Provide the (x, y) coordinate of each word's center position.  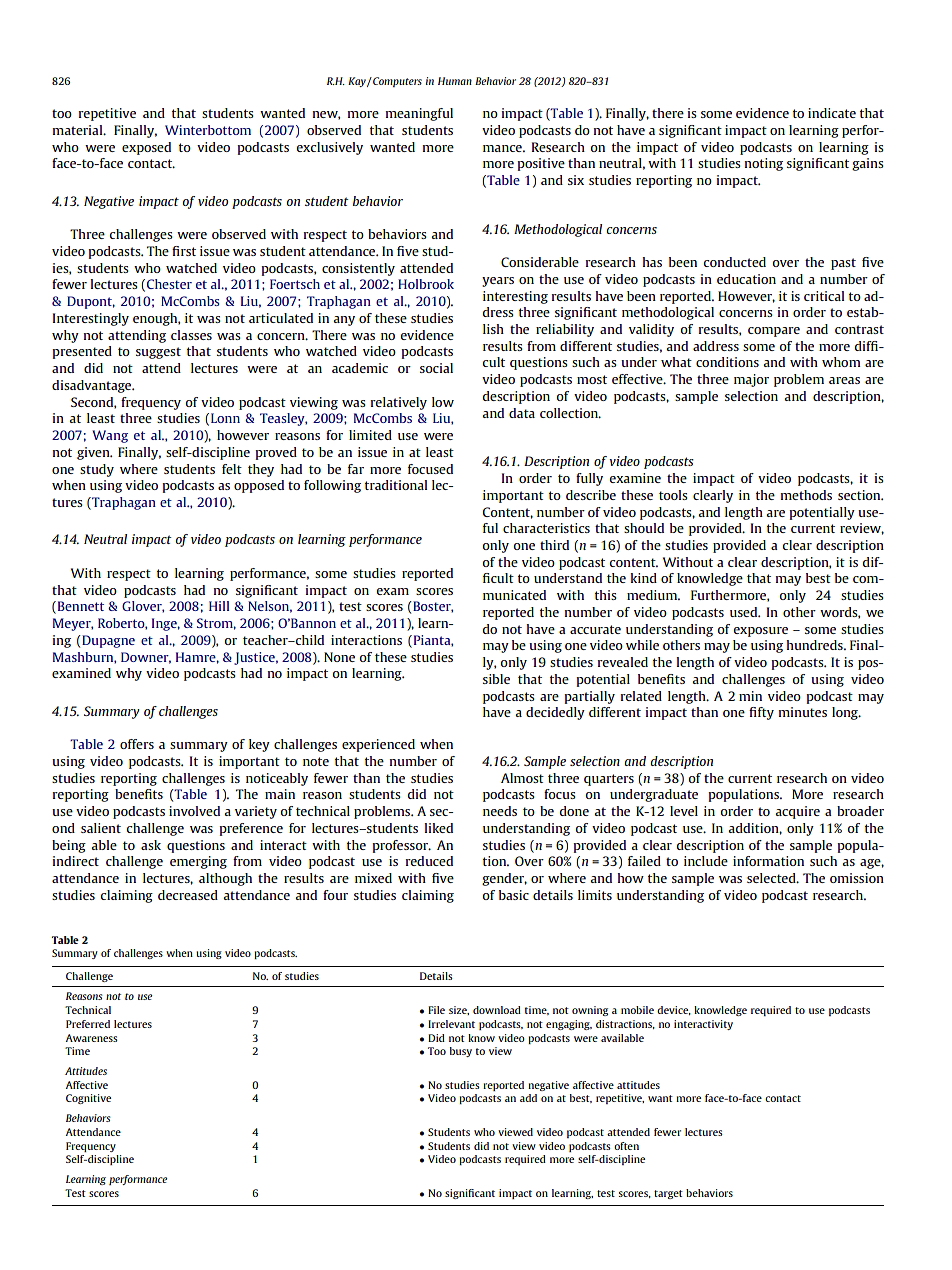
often (626, 1146)
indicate (832, 113)
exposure (760, 632)
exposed (146, 148)
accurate (595, 629)
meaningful (419, 114)
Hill (219, 606)
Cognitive (88, 1099)
